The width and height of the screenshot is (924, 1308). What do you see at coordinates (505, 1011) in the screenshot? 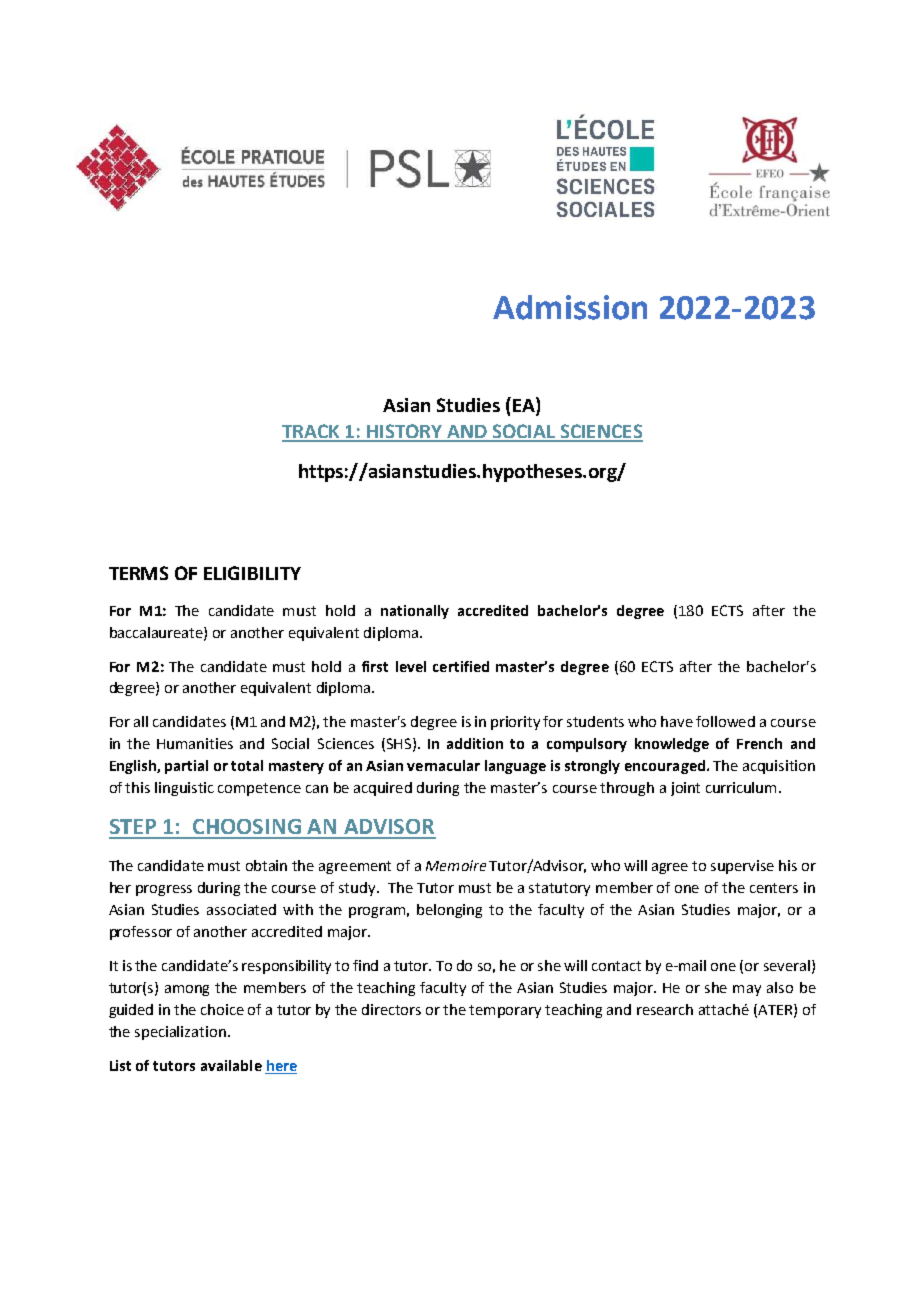
I see `temporary` at bounding box center [505, 1011].
